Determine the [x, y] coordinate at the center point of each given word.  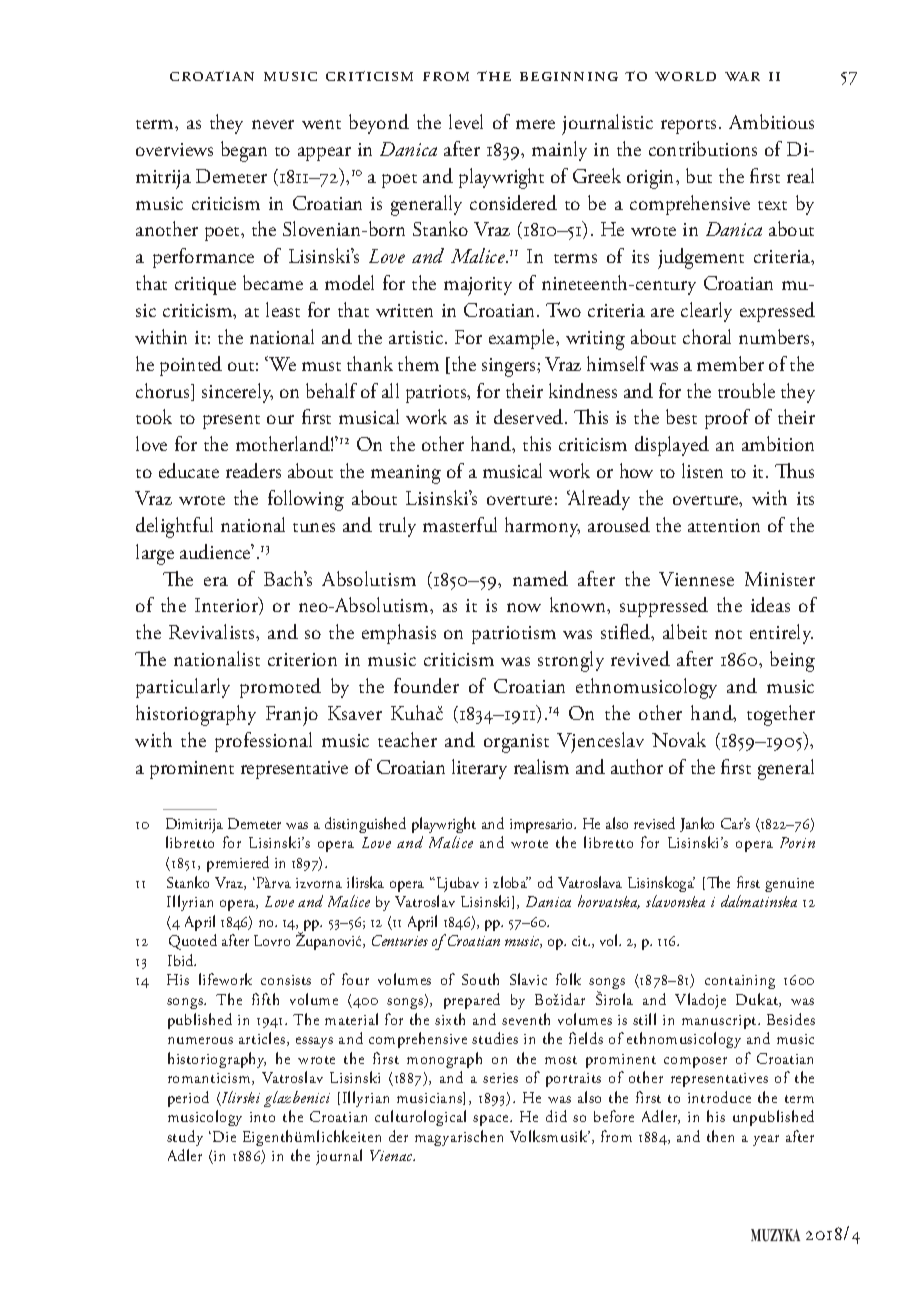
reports [688, 127]
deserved [530, 416]
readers [253, 470]
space [492, 1120]
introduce [719, 1097]
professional [263, 742]
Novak [679, 739]
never [273, 124]
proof [727, 419]
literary [479, 769]
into [262, 1117]
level [466, 121]
